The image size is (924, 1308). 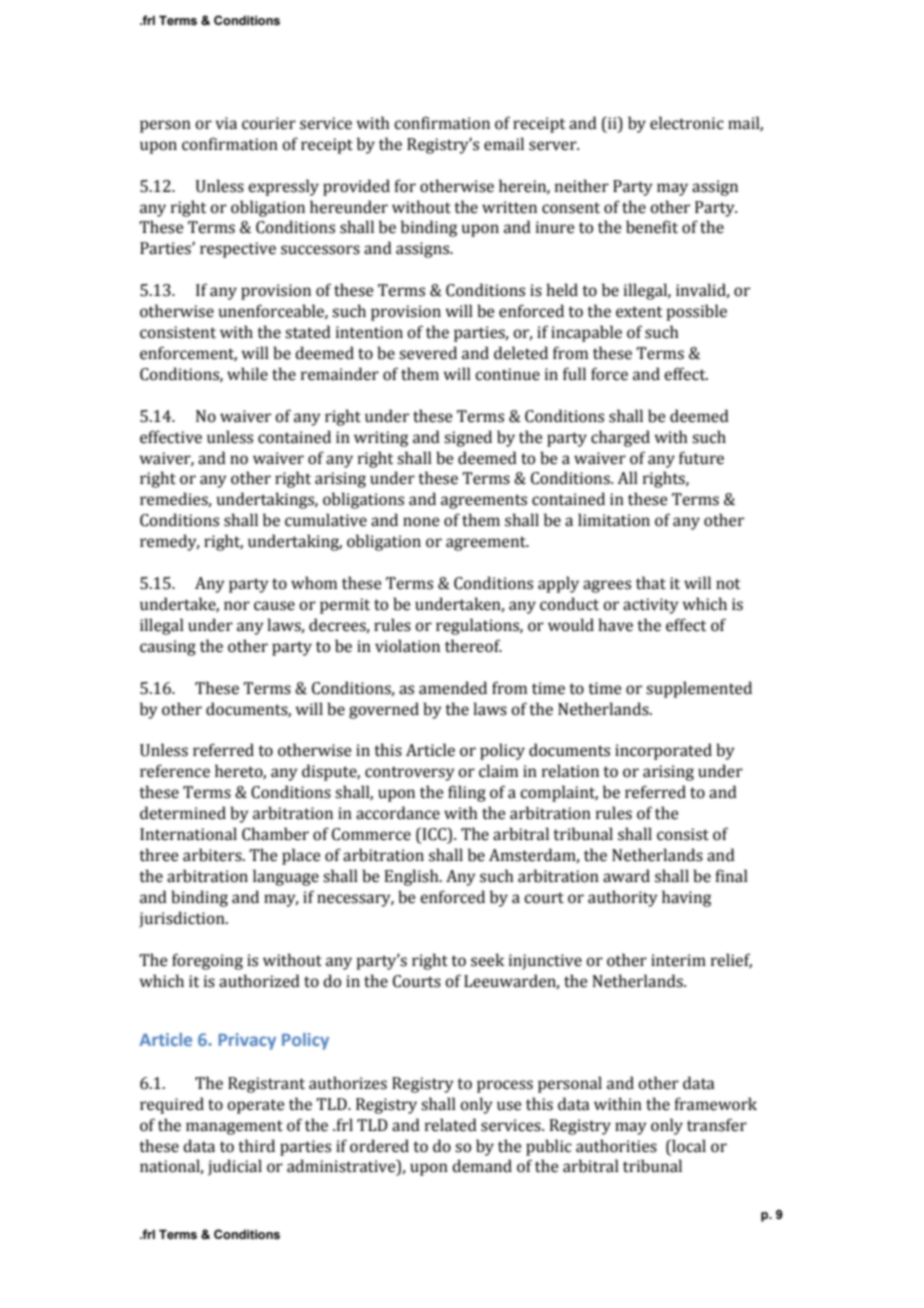 I want to click on thereof, so click(x=473, y=646).
